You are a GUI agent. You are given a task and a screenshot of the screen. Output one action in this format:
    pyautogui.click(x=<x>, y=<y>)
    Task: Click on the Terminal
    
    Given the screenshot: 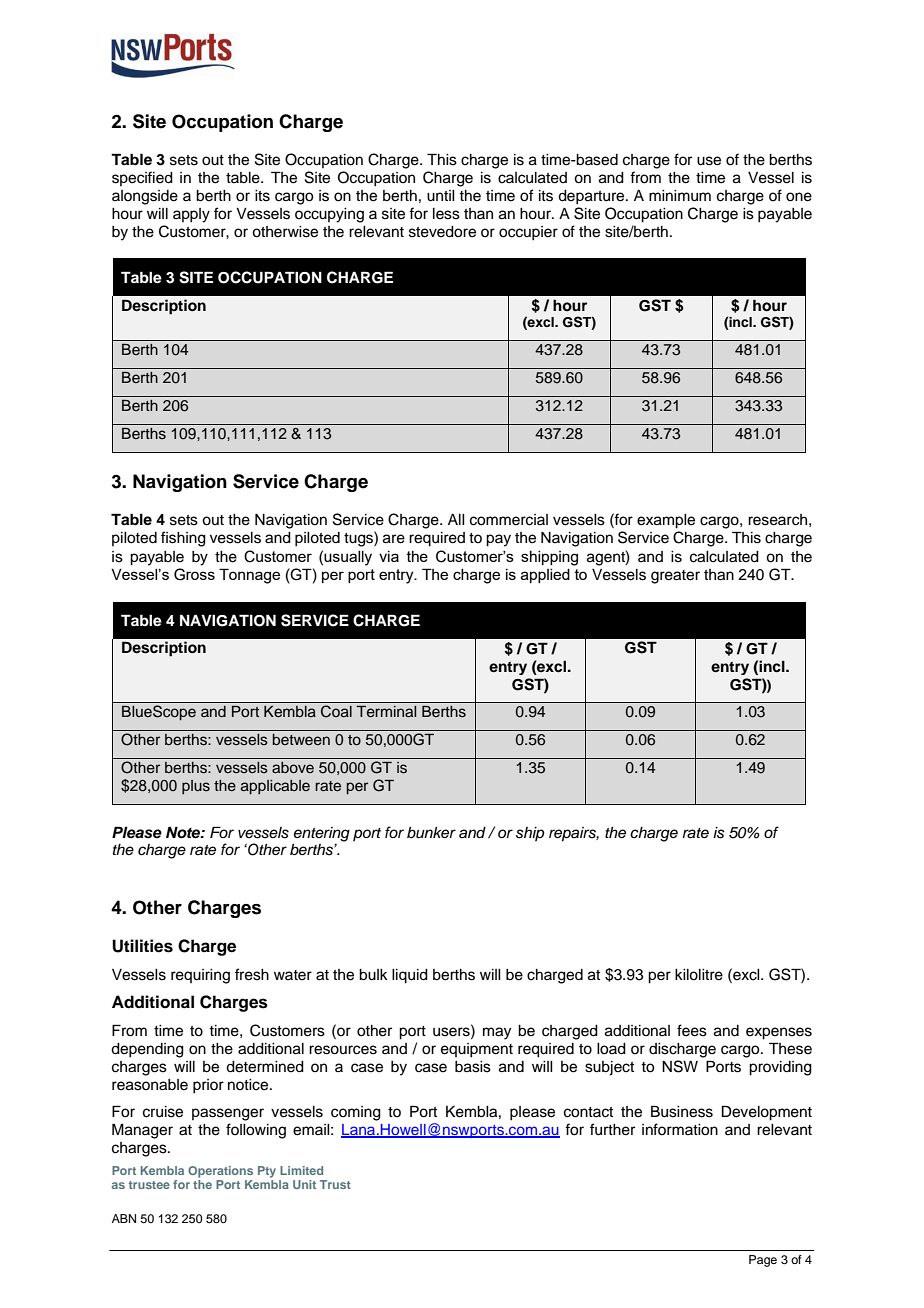 What is the action you would take?
    pyautogui.click(x=386, y=712)
